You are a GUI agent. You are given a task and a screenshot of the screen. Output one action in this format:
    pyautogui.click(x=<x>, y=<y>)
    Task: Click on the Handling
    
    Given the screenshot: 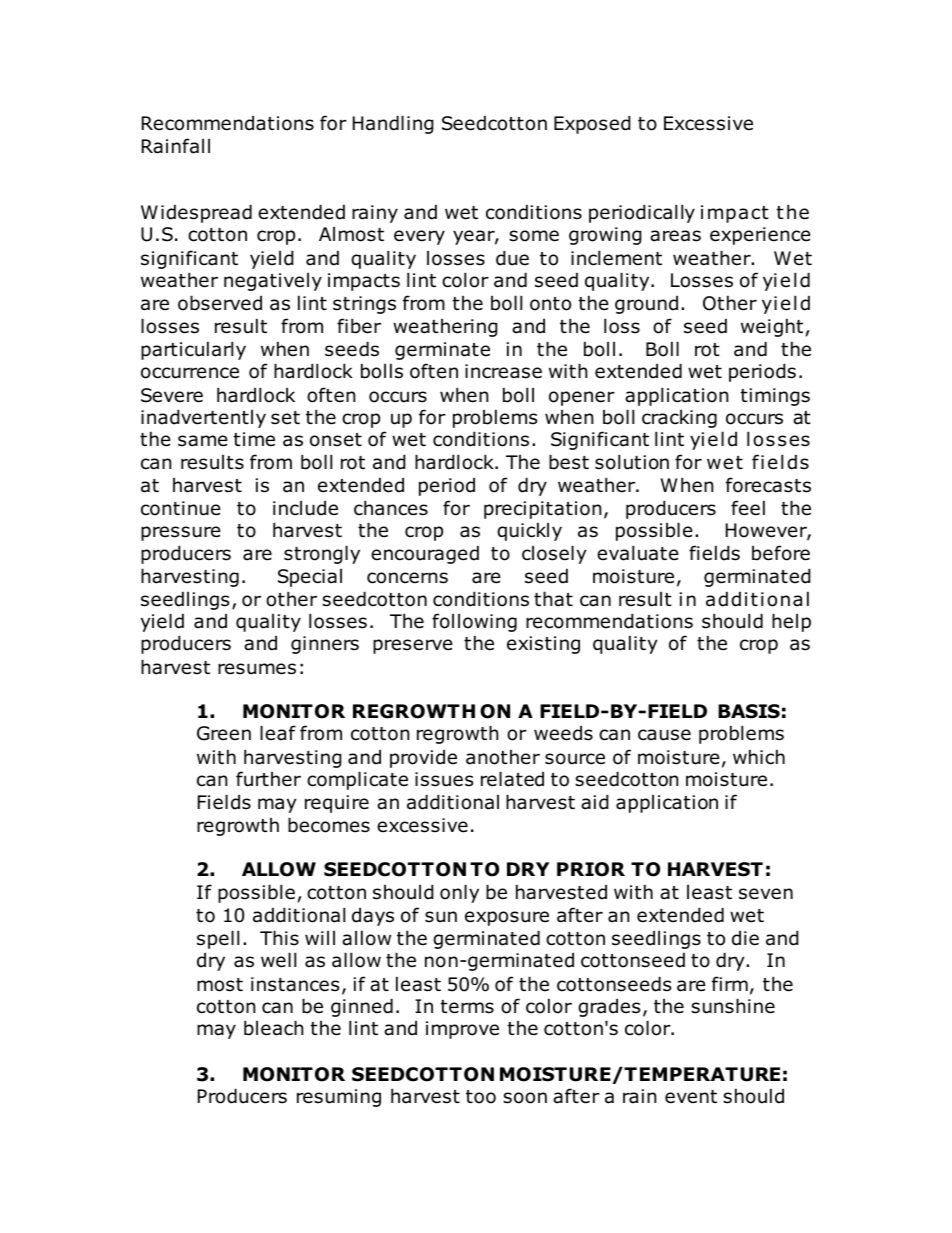 What is the action you would take?
    pyautogui.click(x=393, y=124)
